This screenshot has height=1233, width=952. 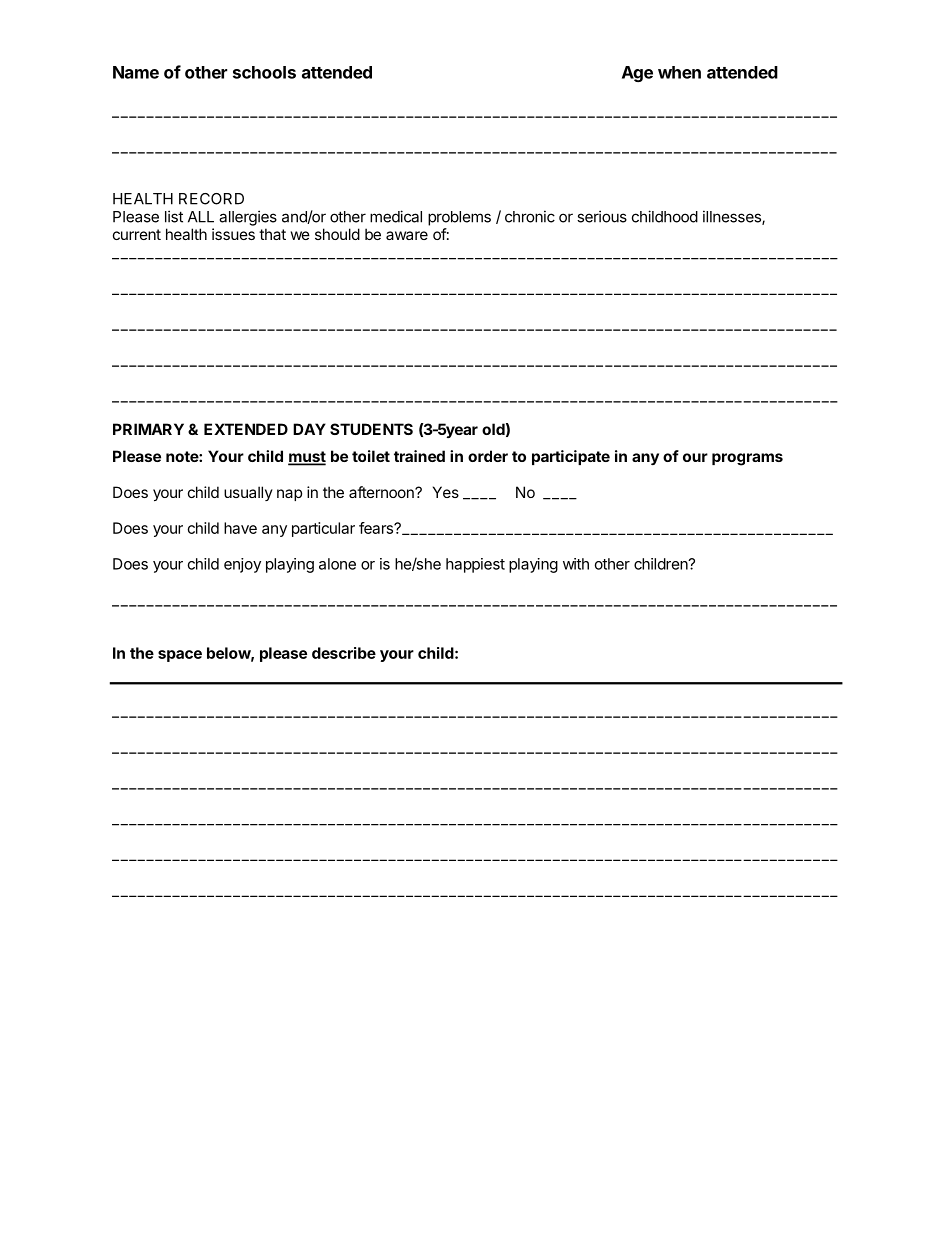 I want to click on STUDENTS, so click(x=371, y=429).
